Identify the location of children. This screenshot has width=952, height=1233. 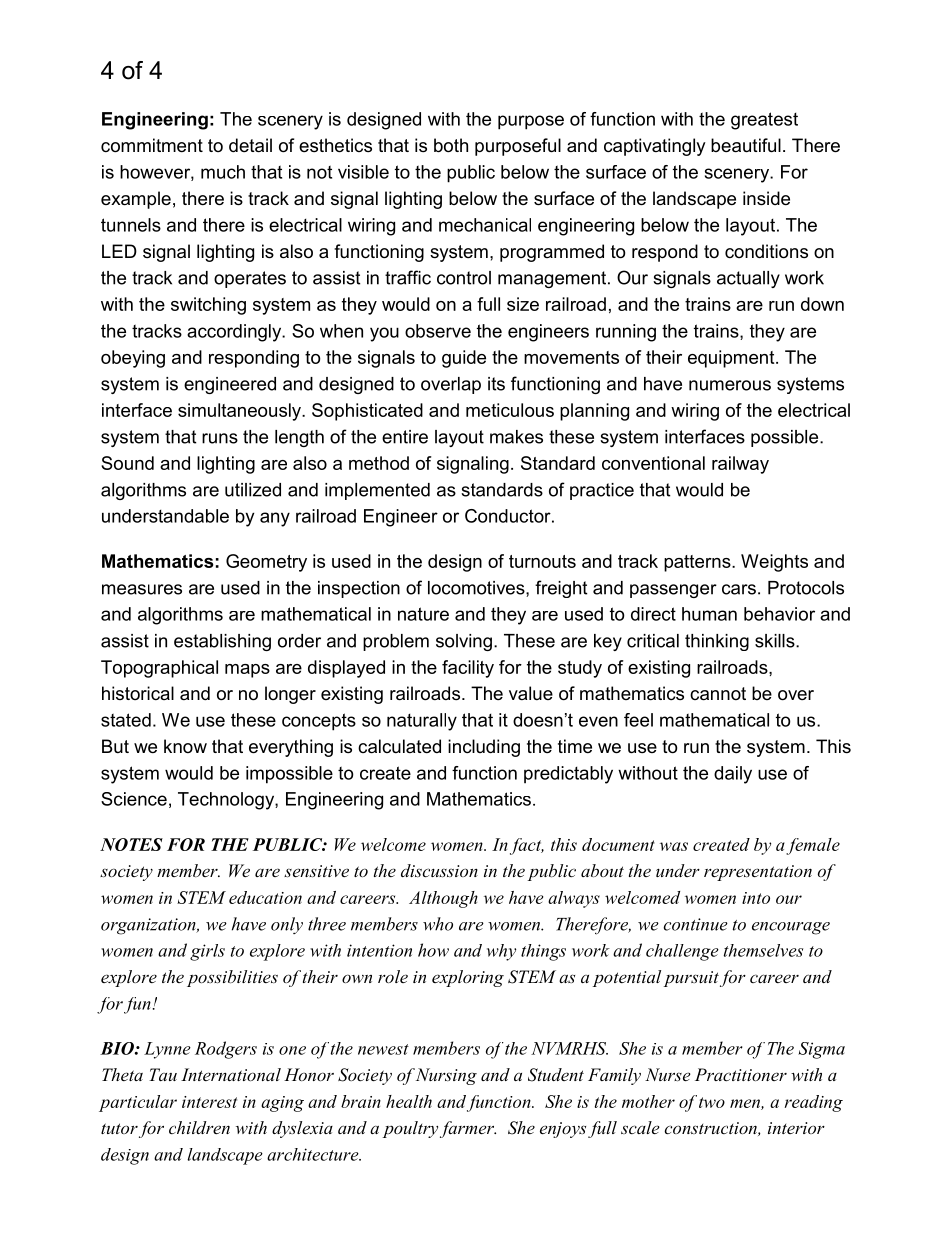
(199, 1127).
